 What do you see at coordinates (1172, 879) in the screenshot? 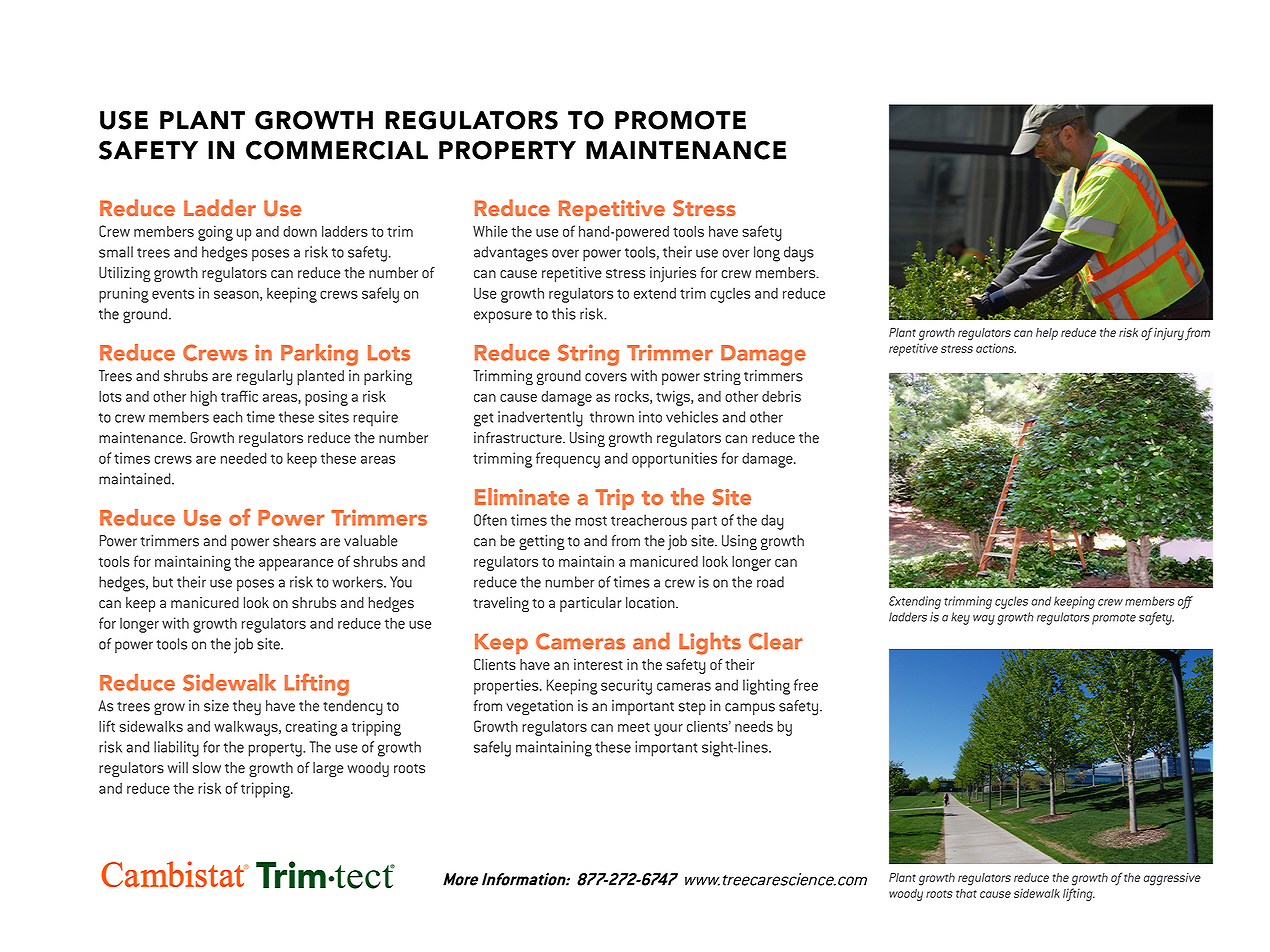
I see `aggressive` at bounding box center [1172, 879].
